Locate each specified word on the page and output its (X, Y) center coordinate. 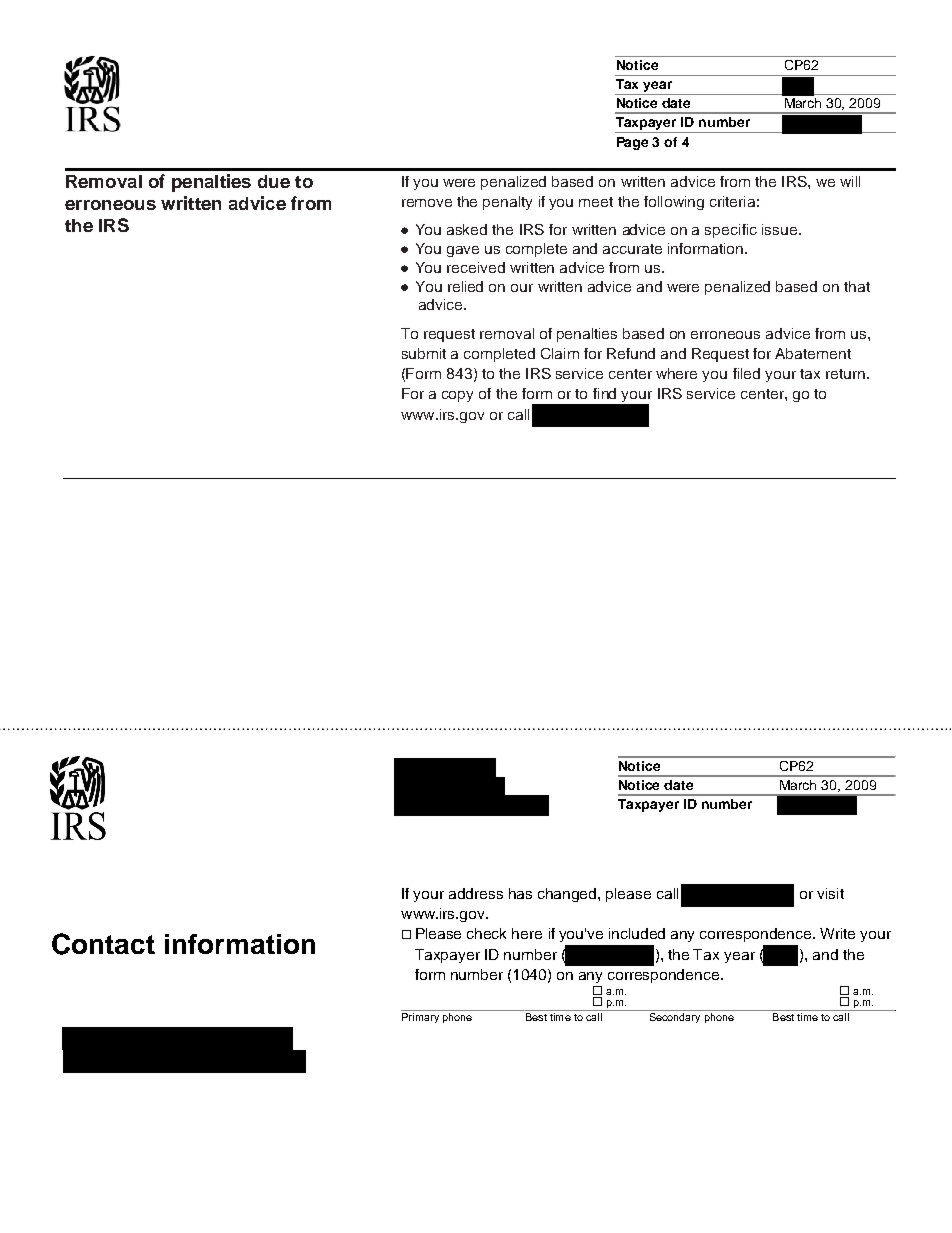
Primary (420, 1018)
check (486, 933)
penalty (507, 203)
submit (424, 353)
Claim (560, 353)
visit (830, 893)
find (604, 393)
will (850, 181)
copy (457, 396)
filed (746, 373)
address (476, 893)
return (845, 374)
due (274, 181)
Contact (103, 944)
